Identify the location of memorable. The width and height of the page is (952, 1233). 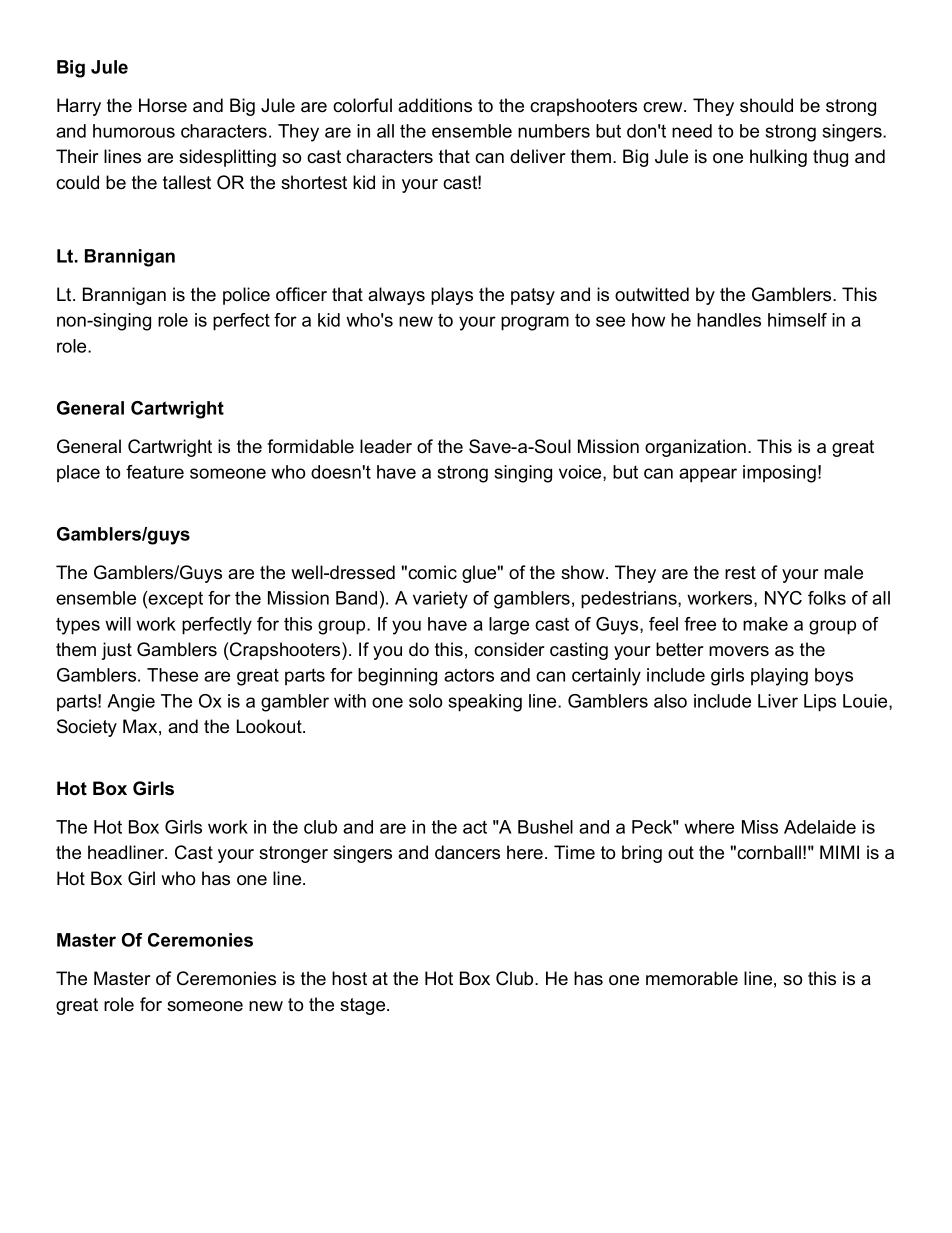
(692, 978).
